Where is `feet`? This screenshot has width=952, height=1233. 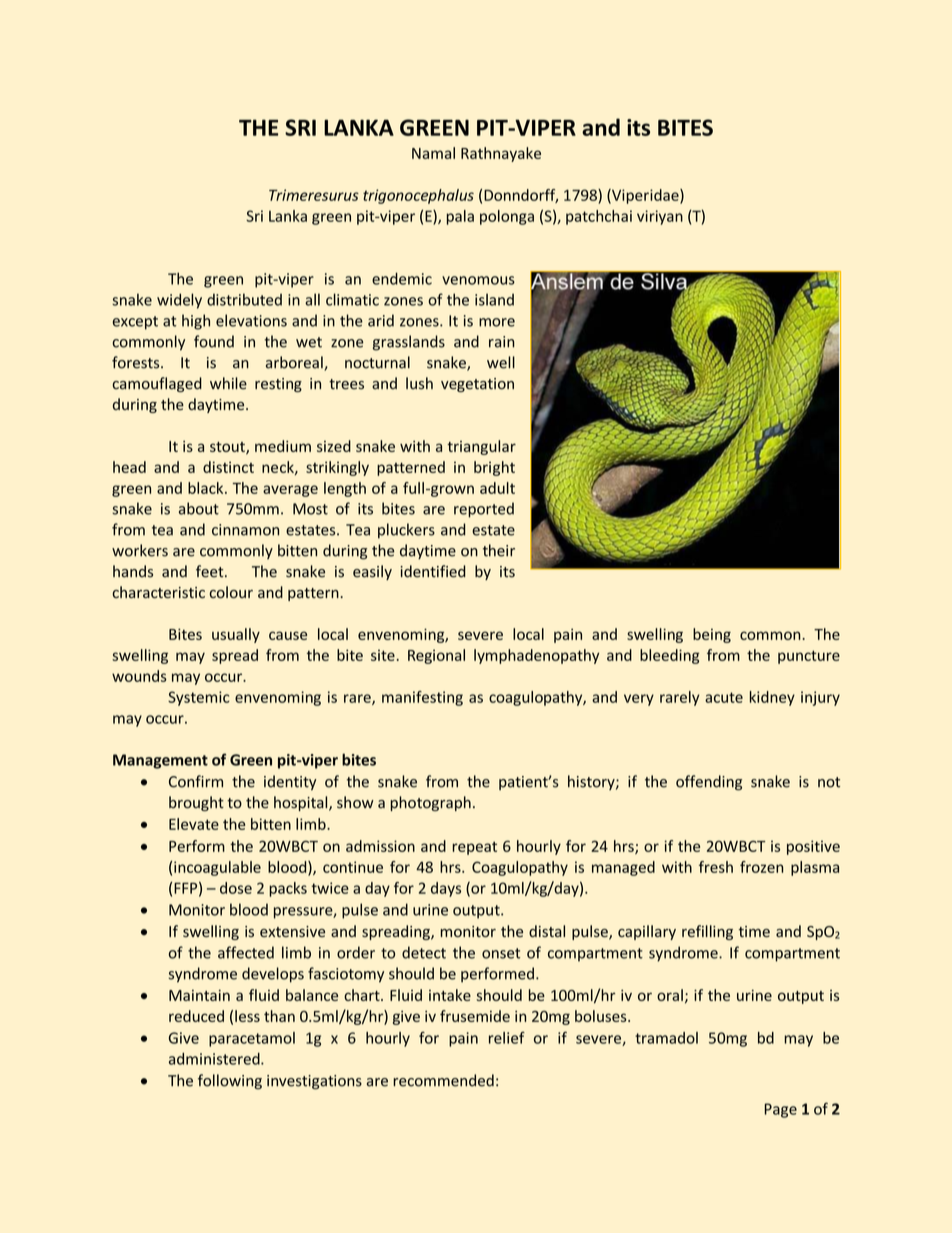
feet is located at coordinates (211, 571).
